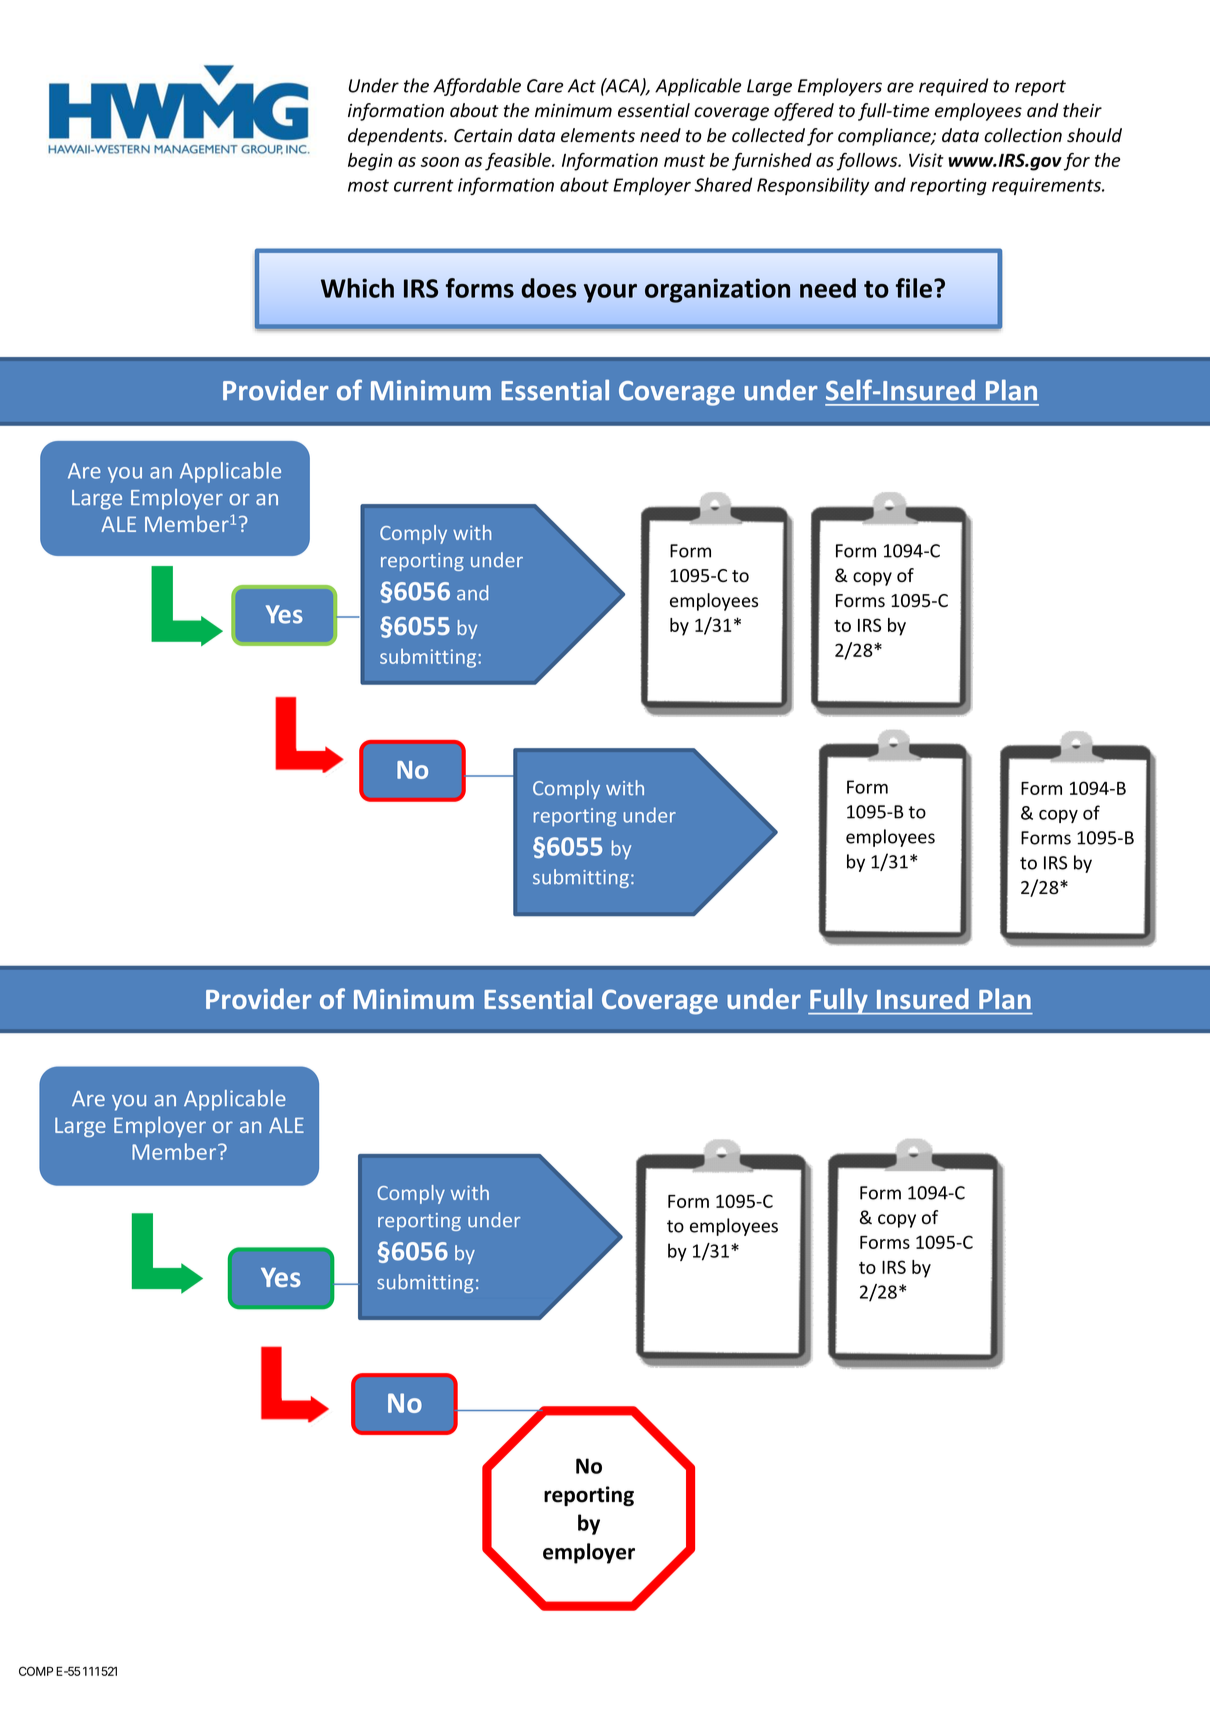 This screenshot has width=1210, height=1710. Describe the element at coordinates (717, 290) in the screenshot. I see `organization` at that location.
